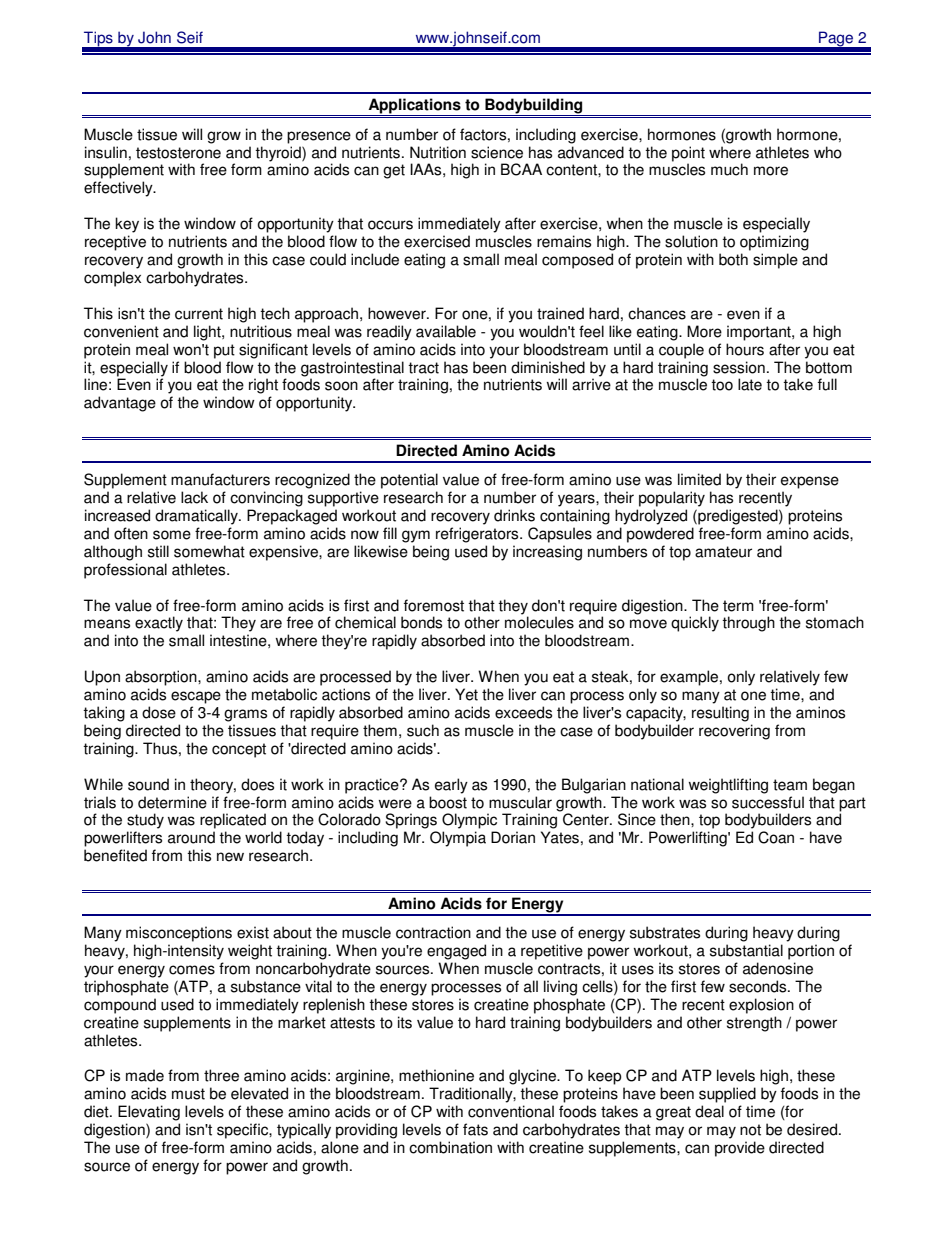 The image size is (952, 1233). Describe the element at coordinates (409, 481) in the screenshot. I see `potential` at that location.
